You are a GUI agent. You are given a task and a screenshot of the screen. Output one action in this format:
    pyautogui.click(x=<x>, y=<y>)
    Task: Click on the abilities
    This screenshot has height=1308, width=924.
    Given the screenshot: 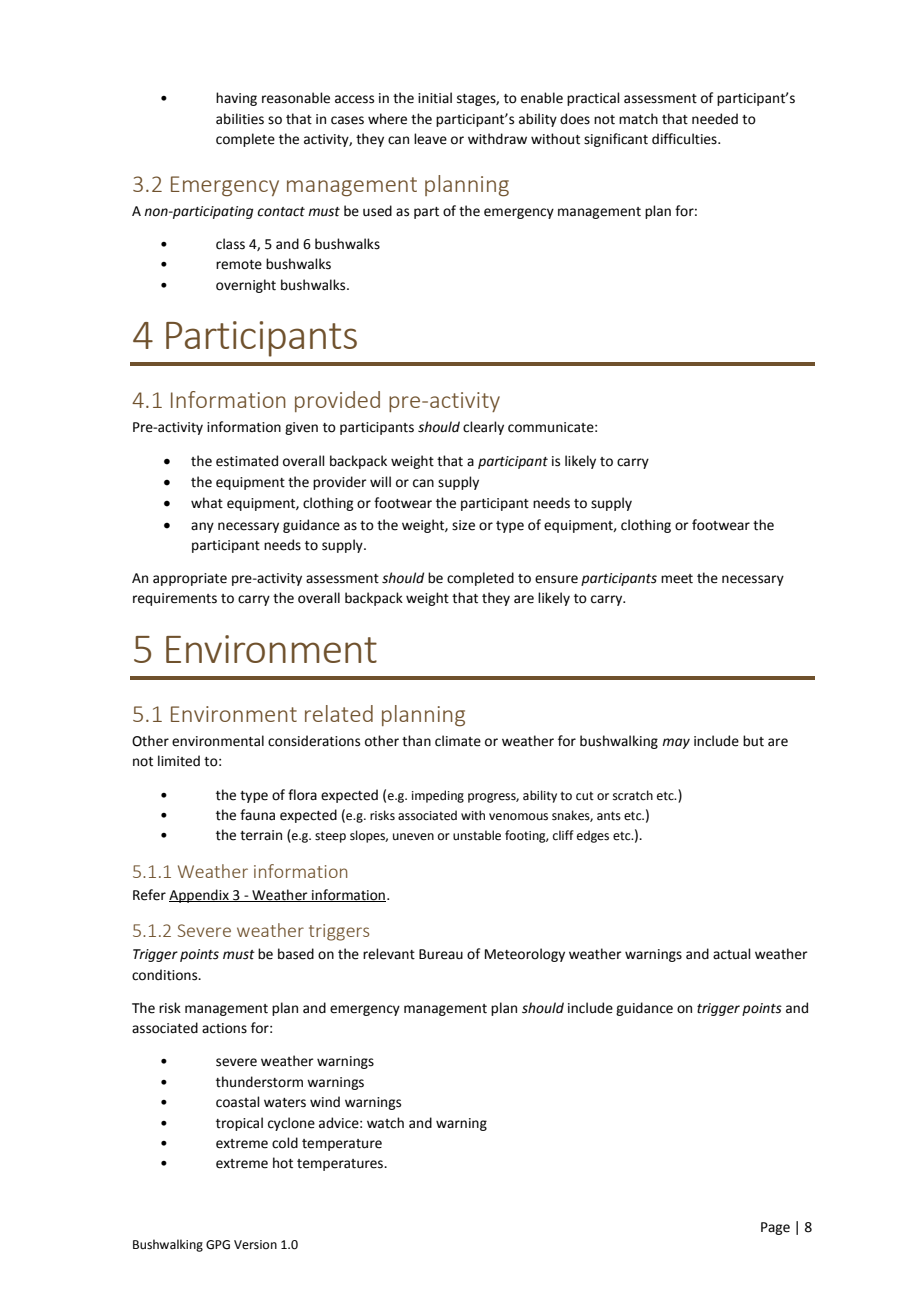 What is the action you would take?
    pyautogui.click(x=240, y=119)
